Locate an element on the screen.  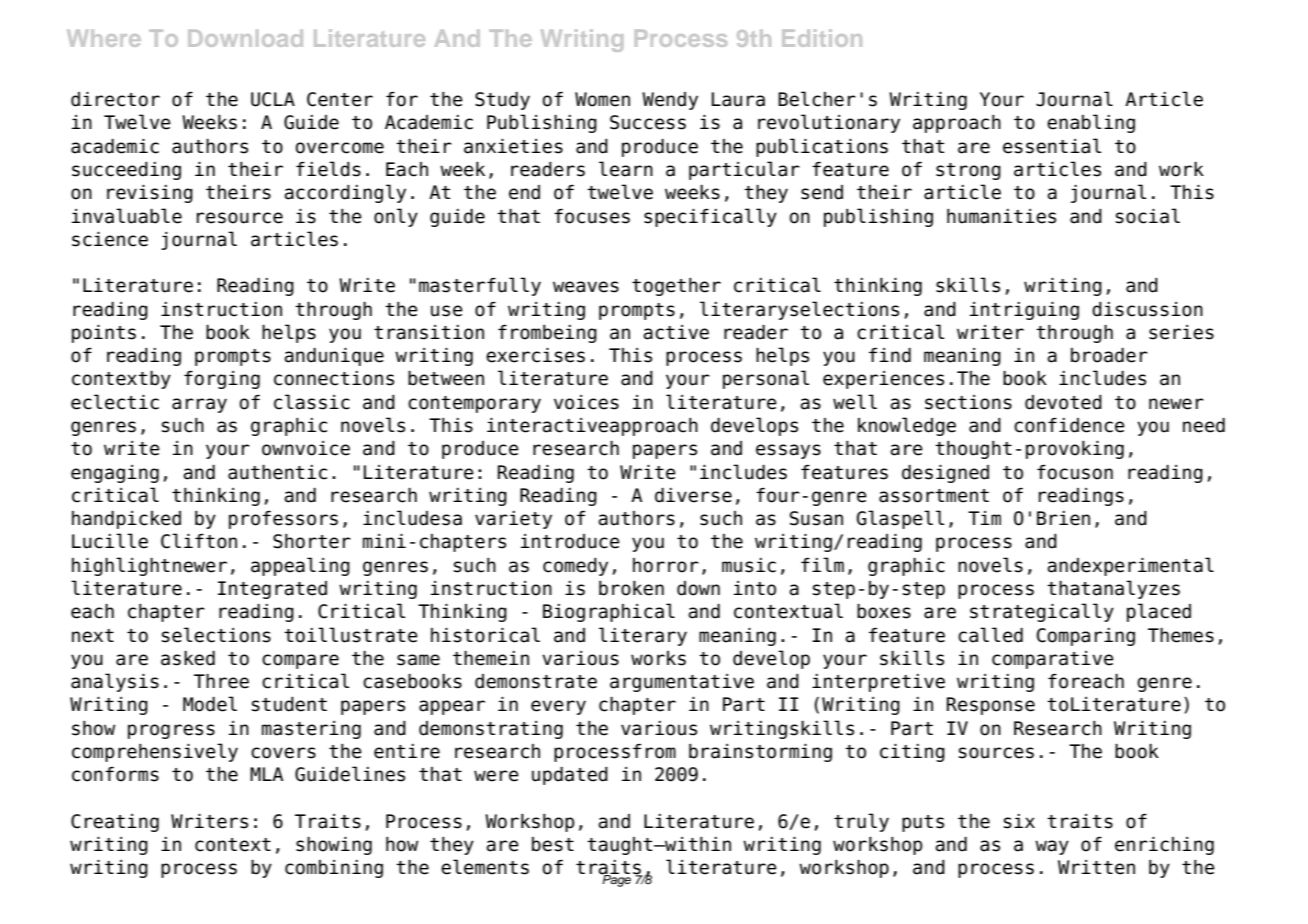
combining is located at coordinates (334, 869).
